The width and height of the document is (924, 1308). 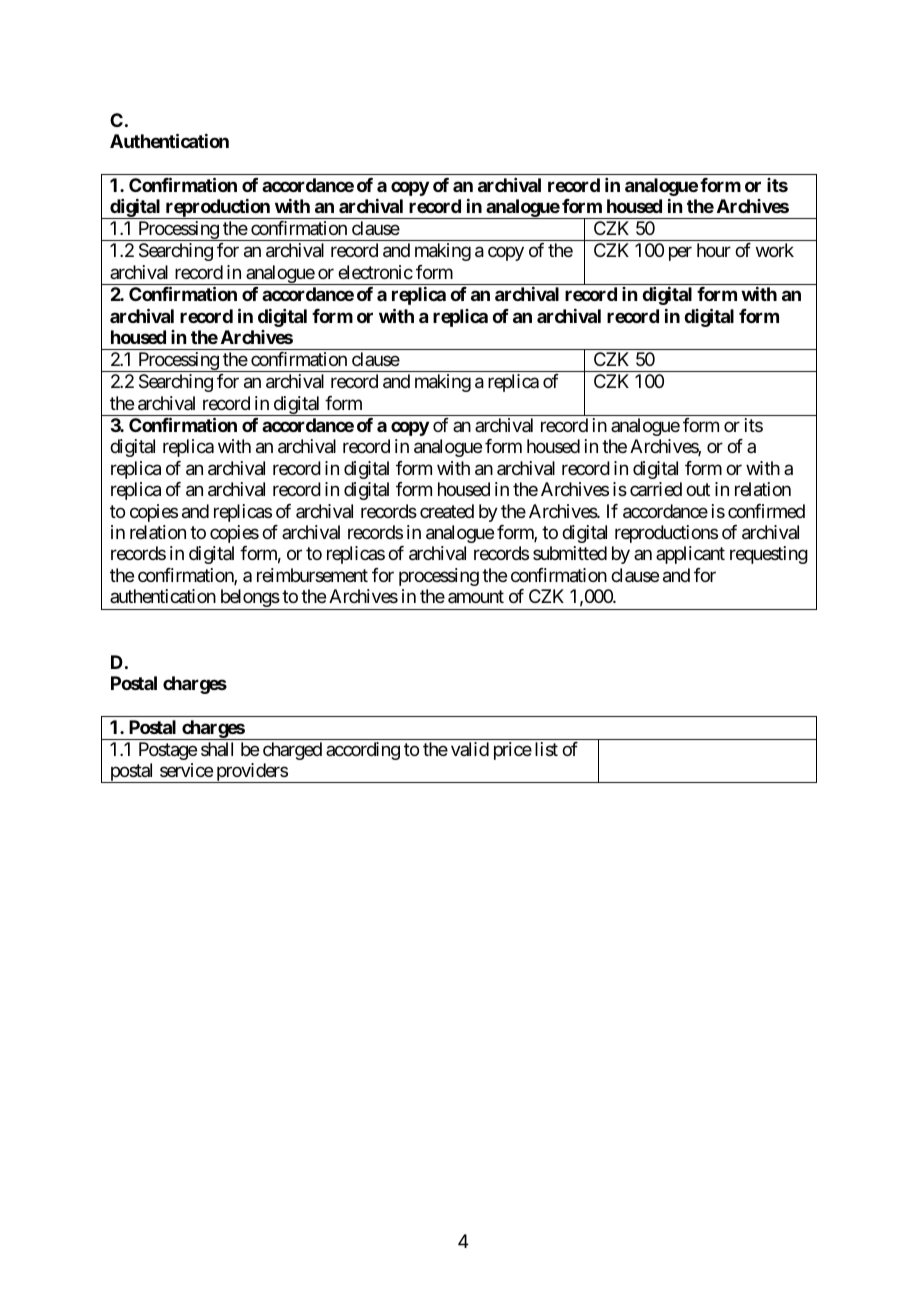 I want to click on shall, so click(x=217, y=749).
